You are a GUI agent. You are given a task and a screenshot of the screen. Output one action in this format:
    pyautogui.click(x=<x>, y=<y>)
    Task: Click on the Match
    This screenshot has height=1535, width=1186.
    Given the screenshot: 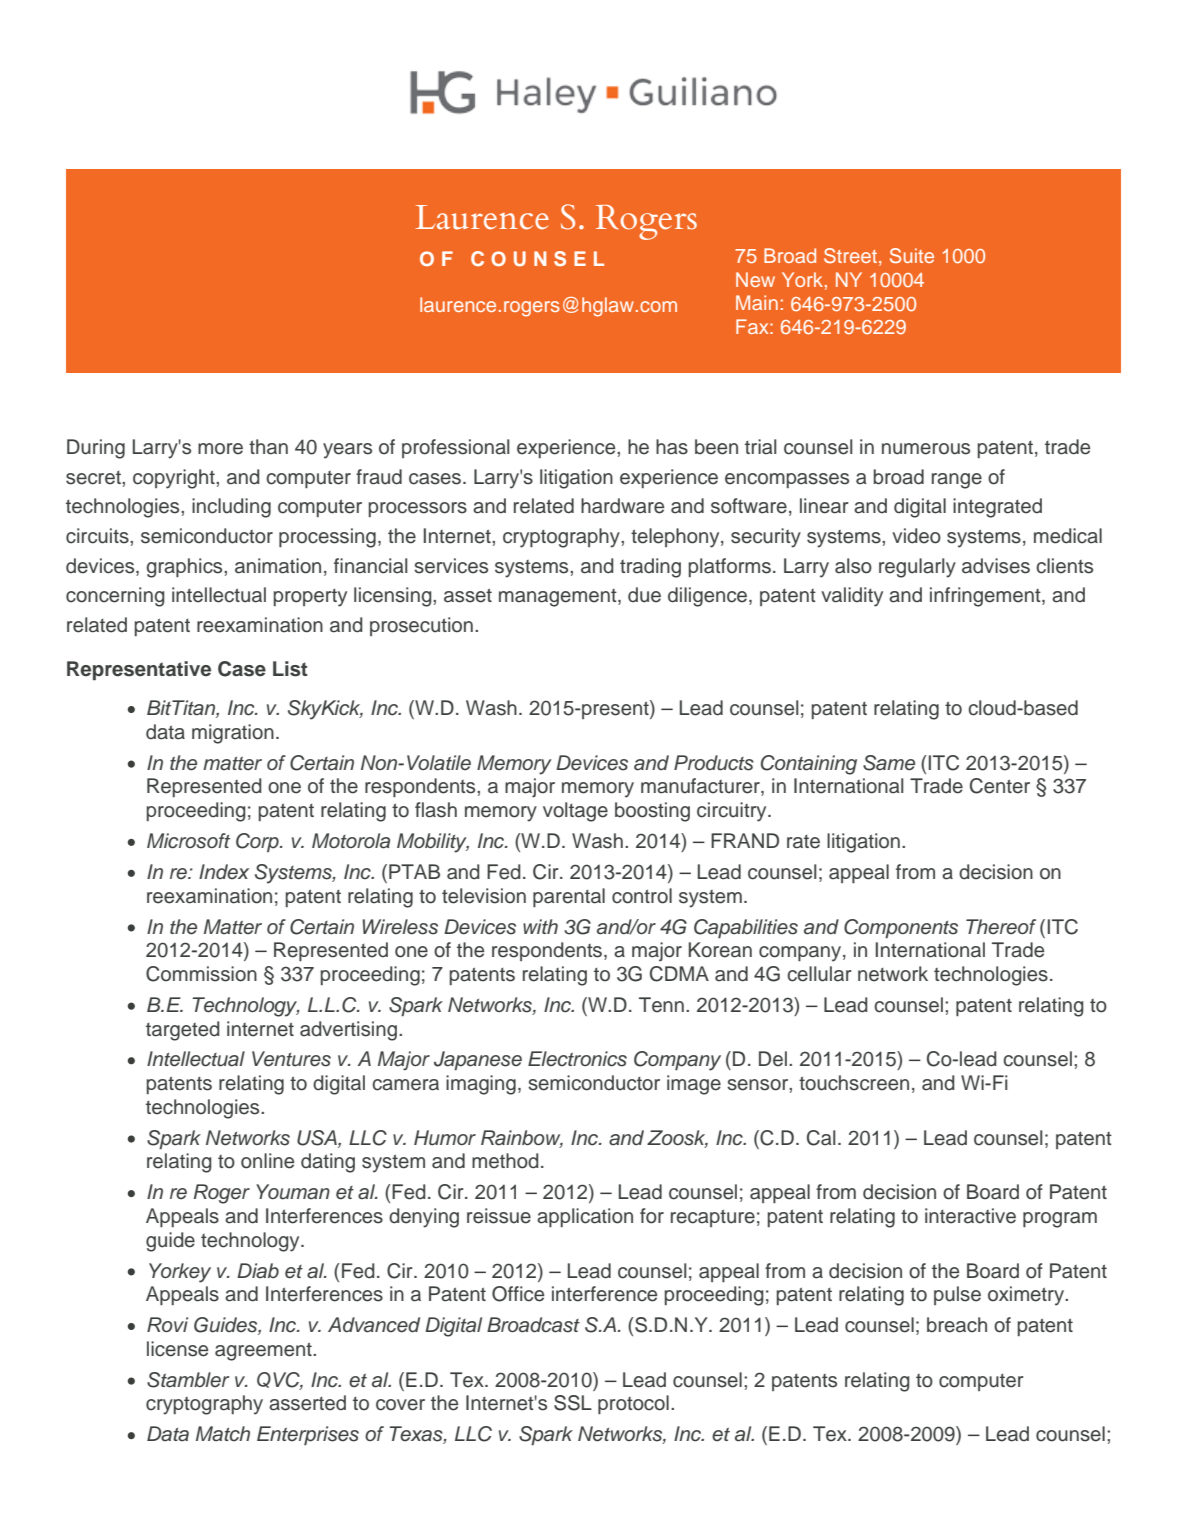 What is the action you would take?
    pyautogui.click(x=223, y=1434)
